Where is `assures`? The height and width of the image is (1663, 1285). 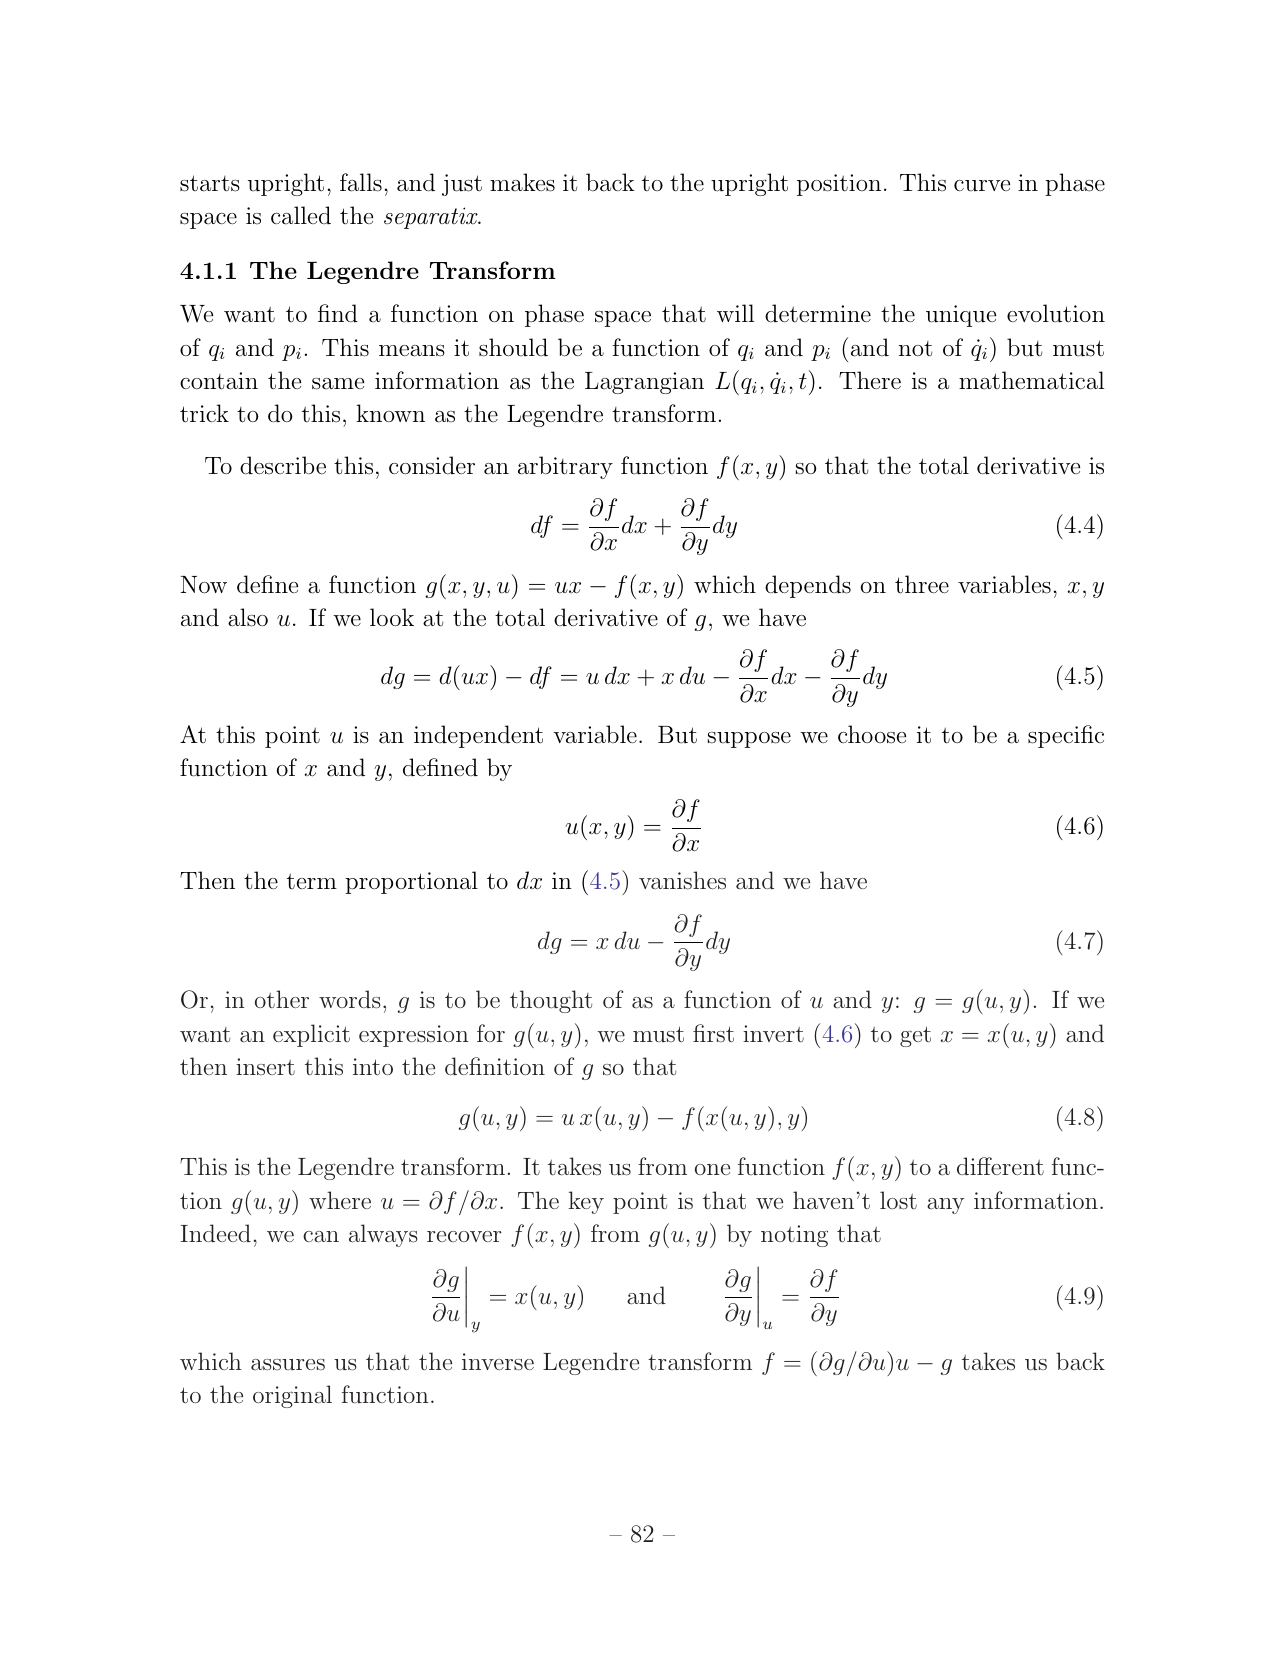 assures is located at coordinates (288, 1365).
